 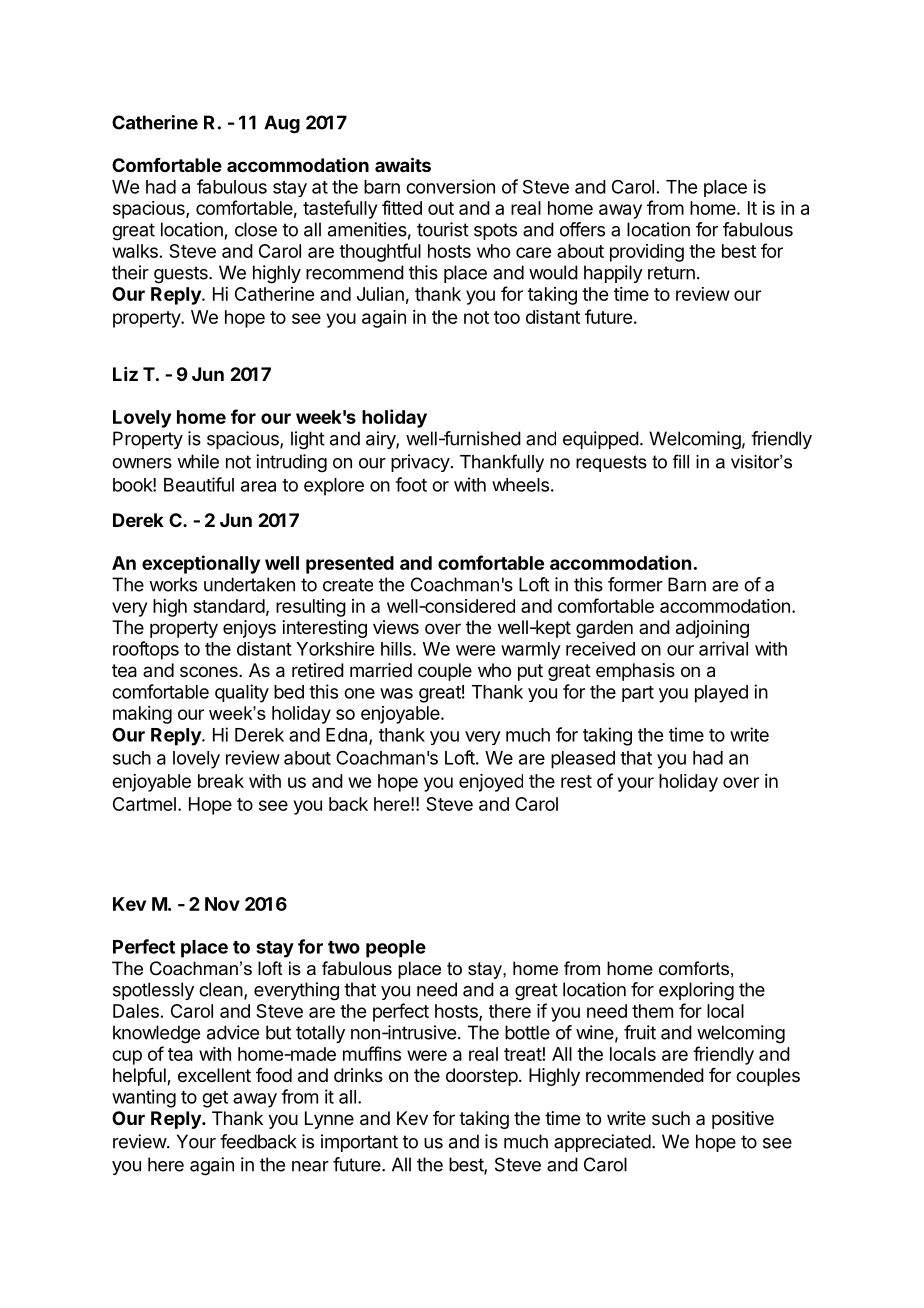 What do you see at coordinates (198, 461) in the image?
I see `while` at bounding box center [198, 461].
